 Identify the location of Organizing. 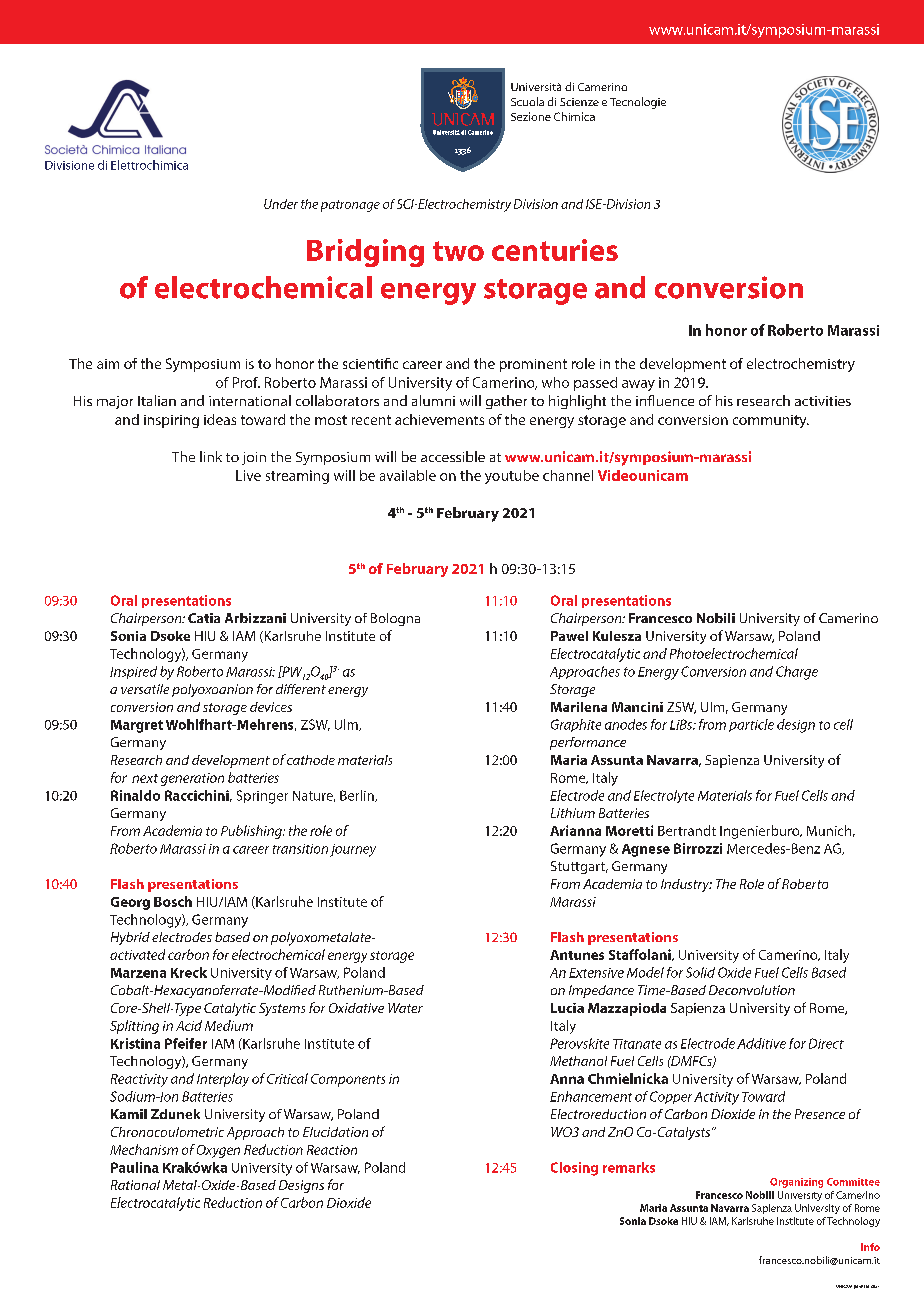
(796, 1183).
